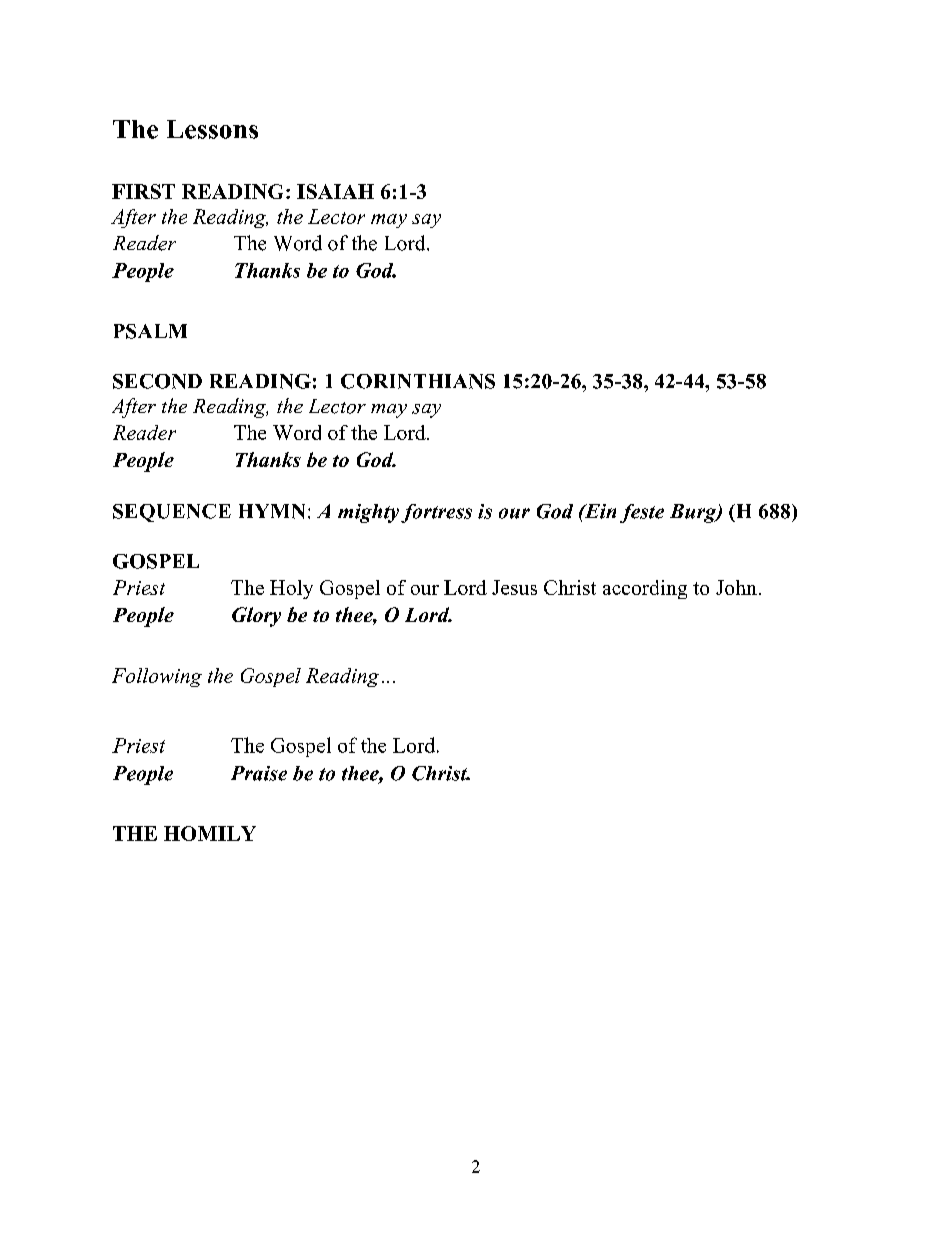 The image size is (952, 1233). Describe the element at coordinates (335, 191) in the screenshot. I see `ISAIAH` at that location.
